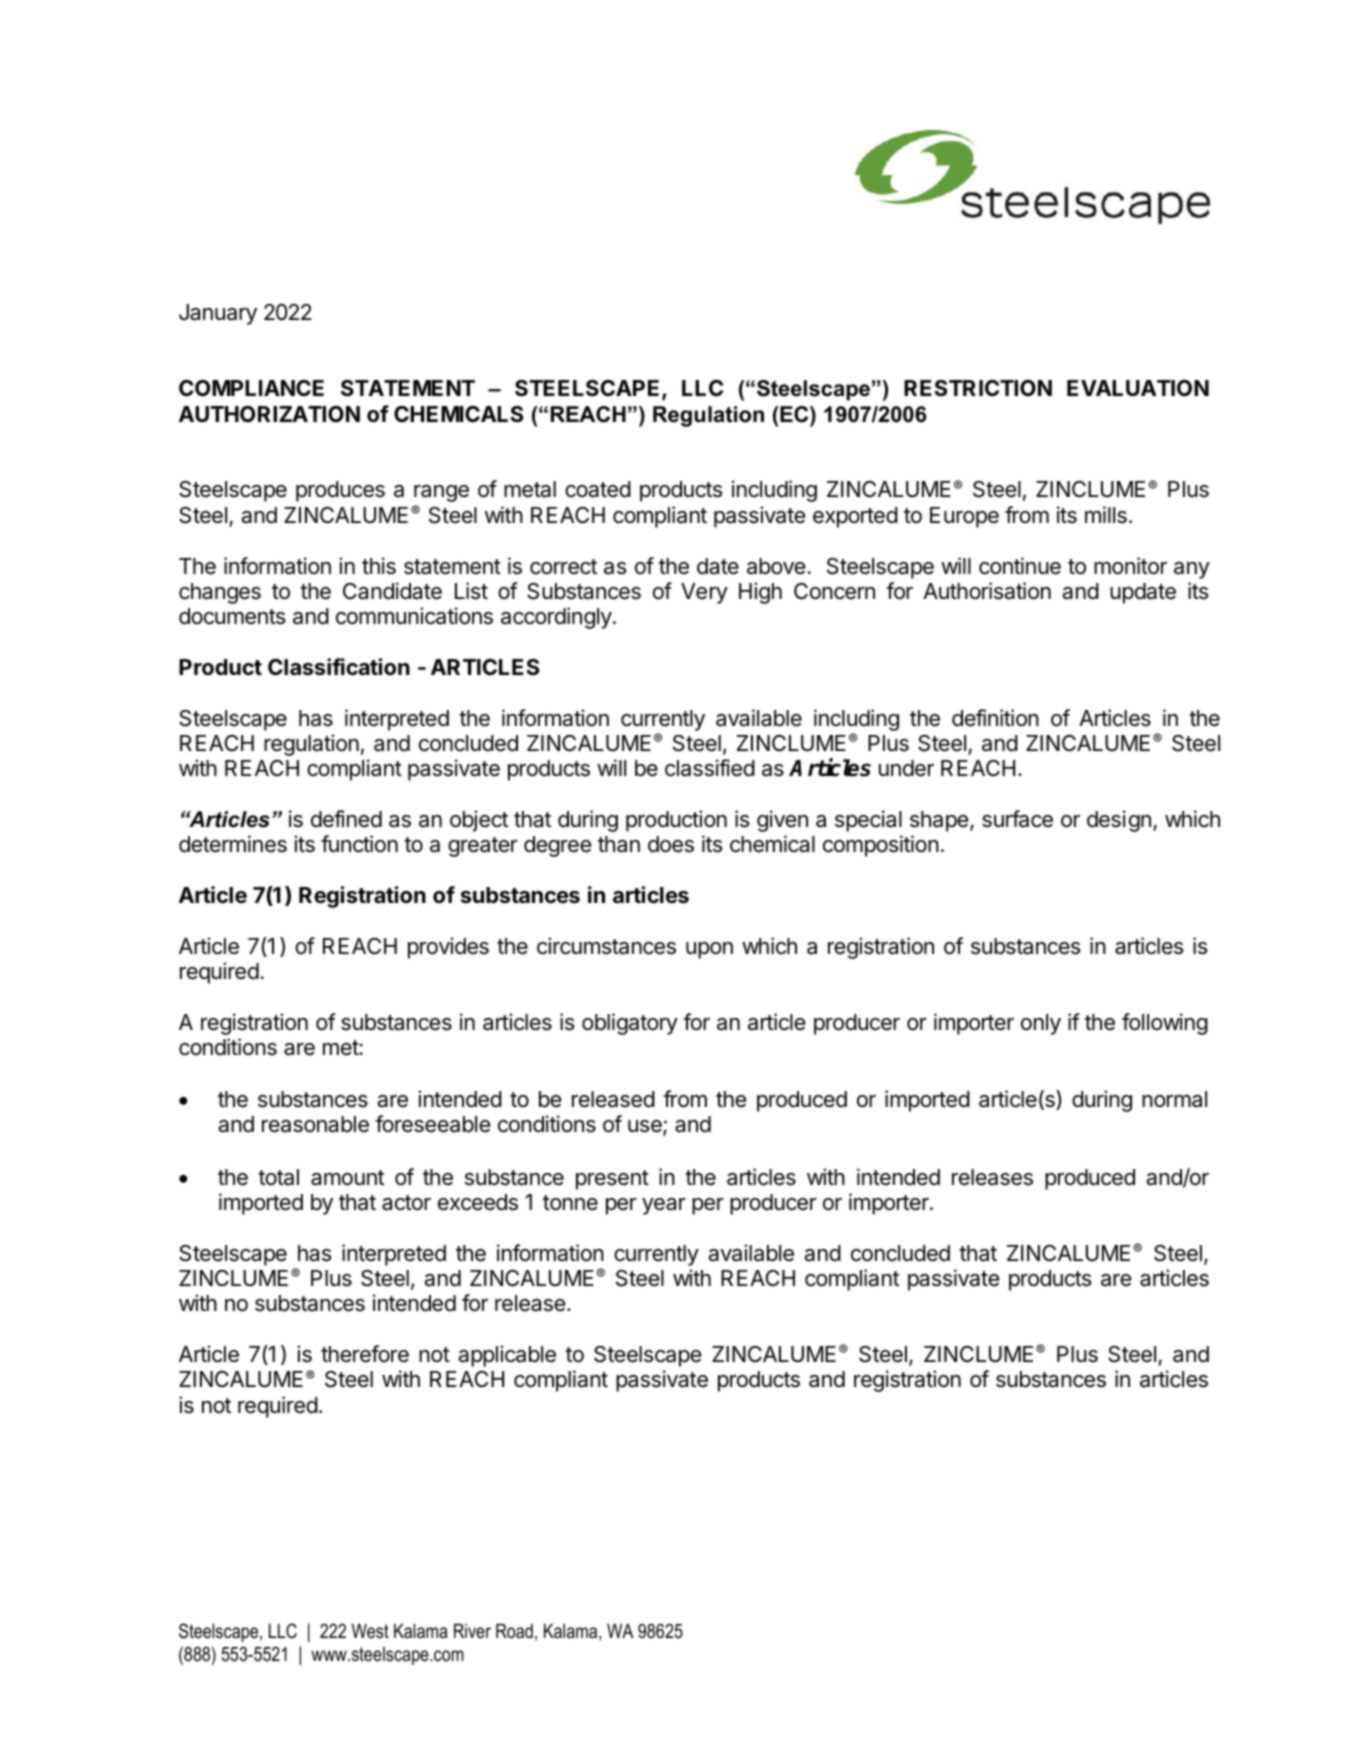 This screenshot has height=1745, width=1348. What do you see at coordinates (709, 950) in the screenshot?
I see `upon` at bounding box center [709, 950].
